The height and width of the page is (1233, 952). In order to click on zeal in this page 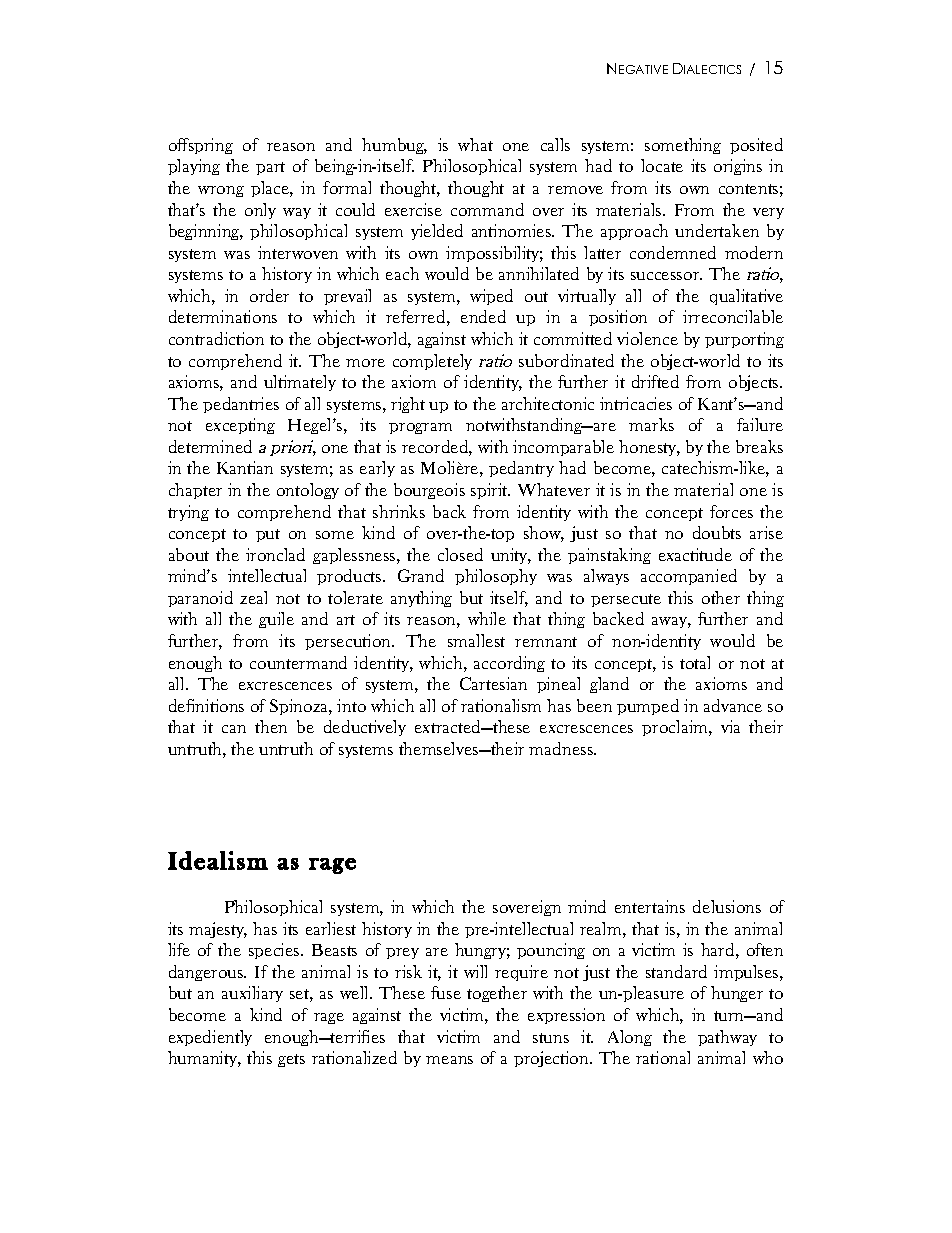, I will do `click(253, 597)`.
